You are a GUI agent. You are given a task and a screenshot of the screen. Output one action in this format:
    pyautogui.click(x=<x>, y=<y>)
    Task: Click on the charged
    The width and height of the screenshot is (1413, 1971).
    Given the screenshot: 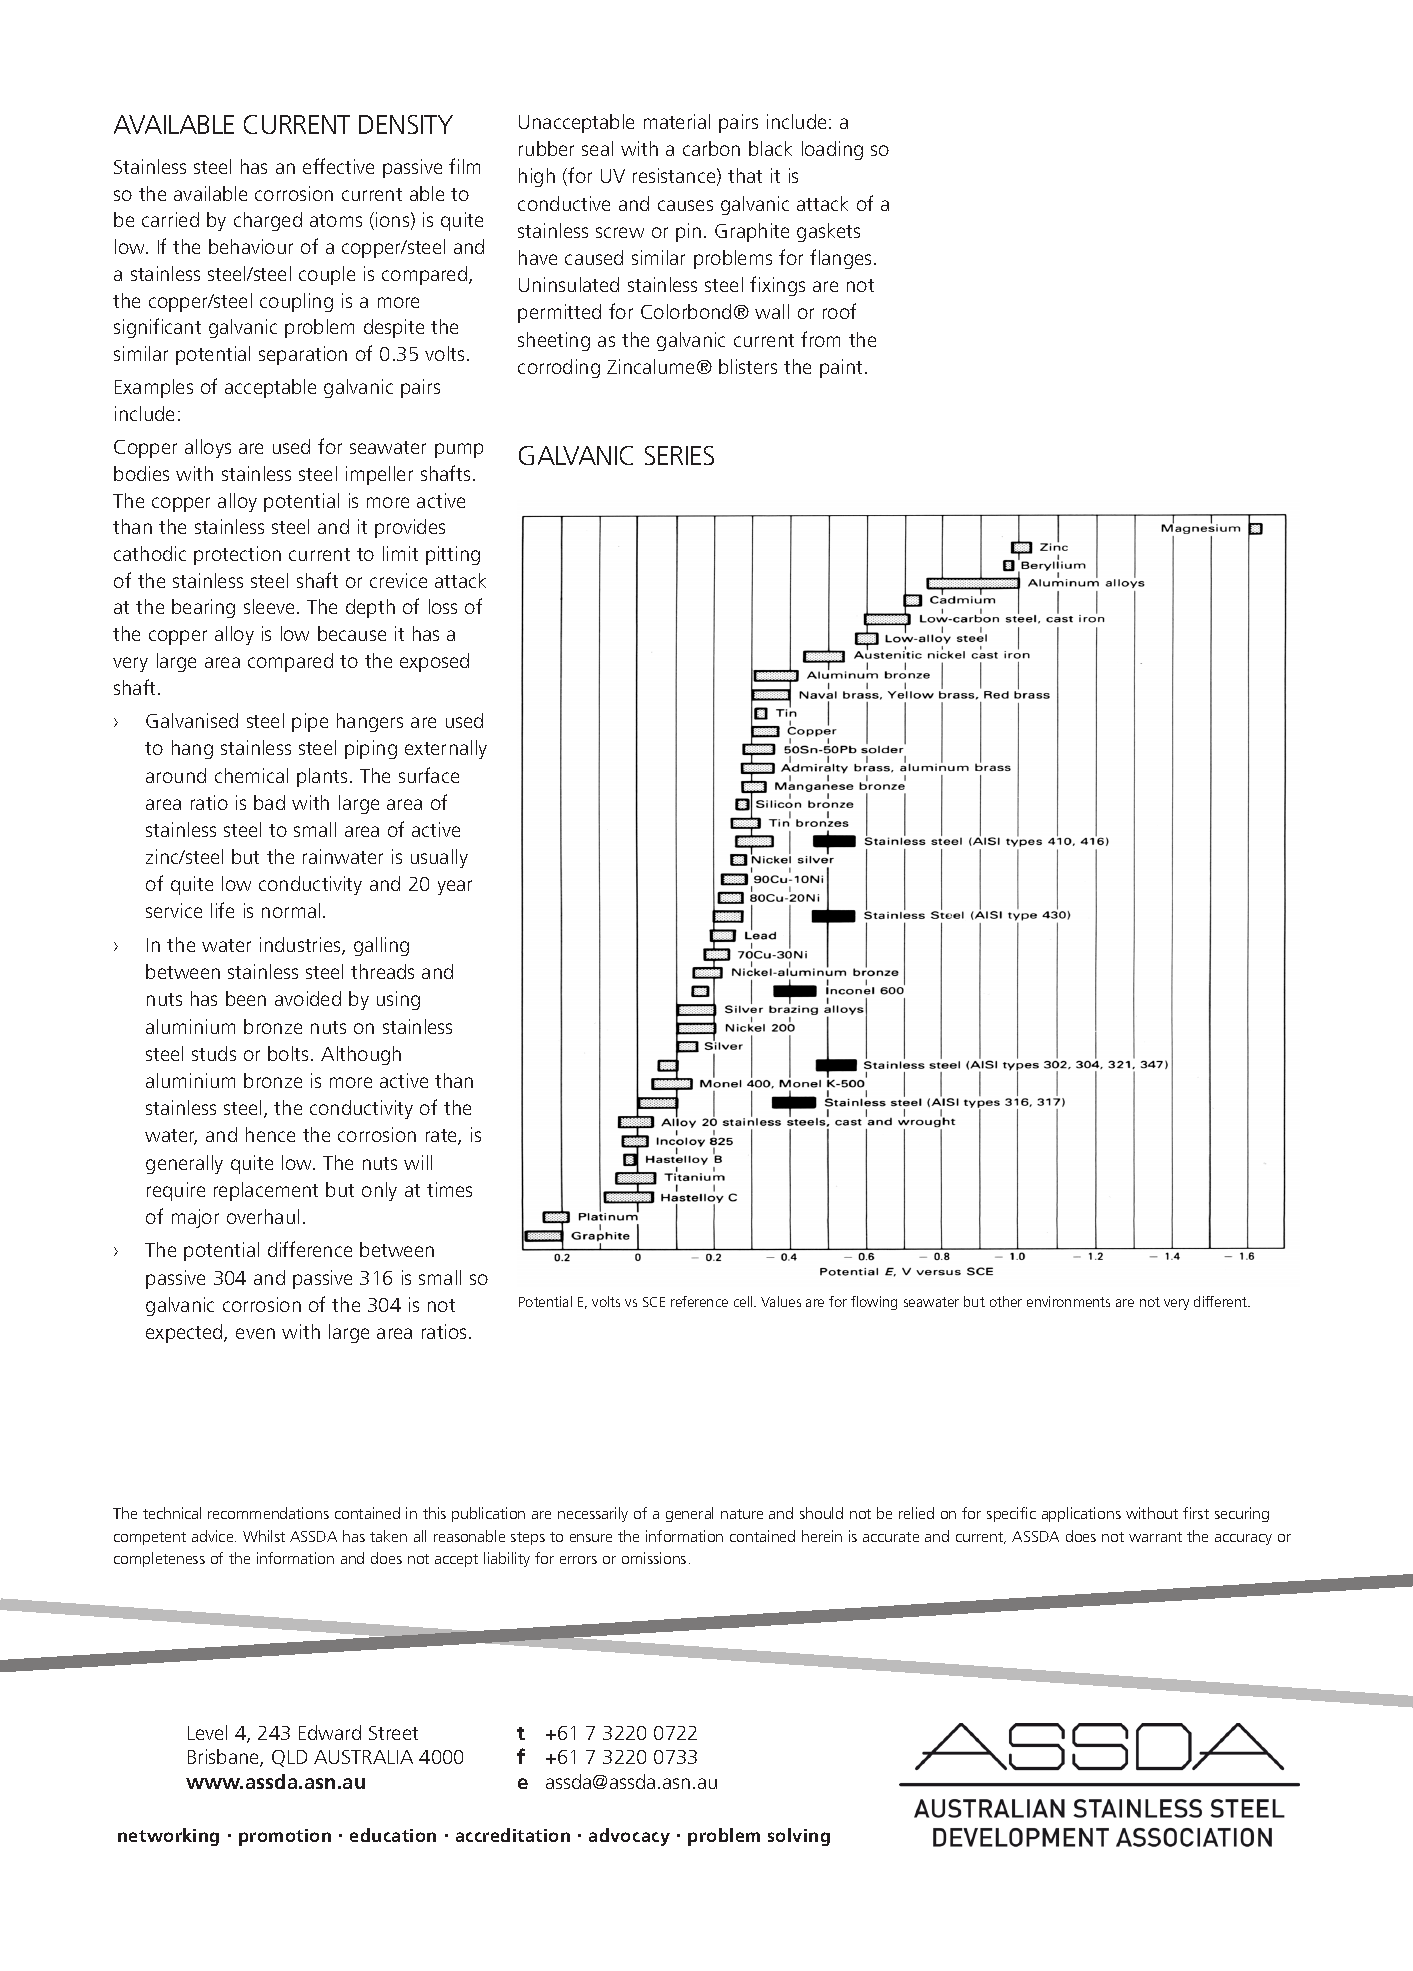 What is the action you would take?
    pyautogui.click(x=268, y=221)
